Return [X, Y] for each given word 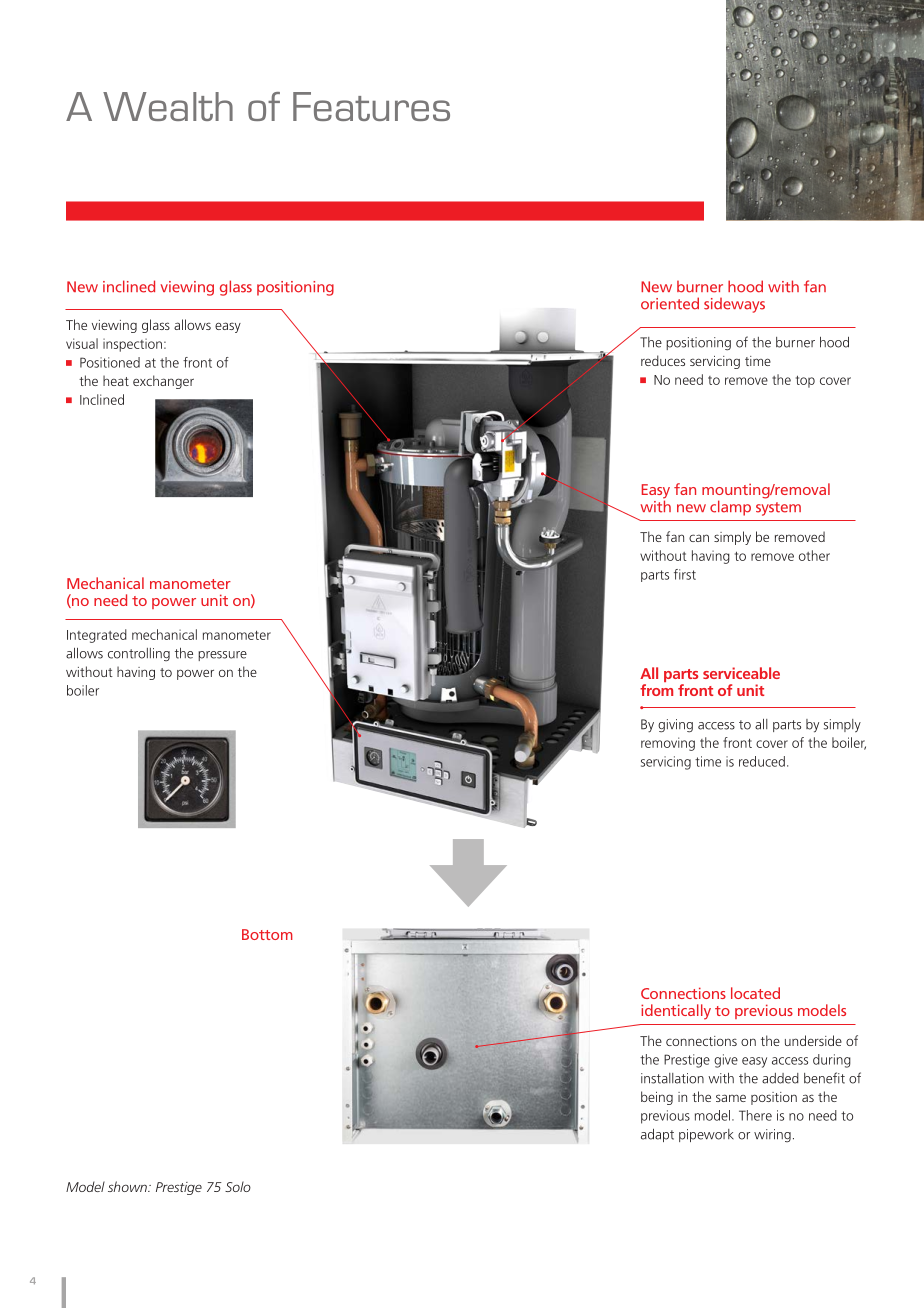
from [656, 690]
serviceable [741, 673]
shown [128, 1186]
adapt [657, 1135]
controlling [139, 654]
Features [371, 106]
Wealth [168, 106]
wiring [772, 1135]
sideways [734, 305]
